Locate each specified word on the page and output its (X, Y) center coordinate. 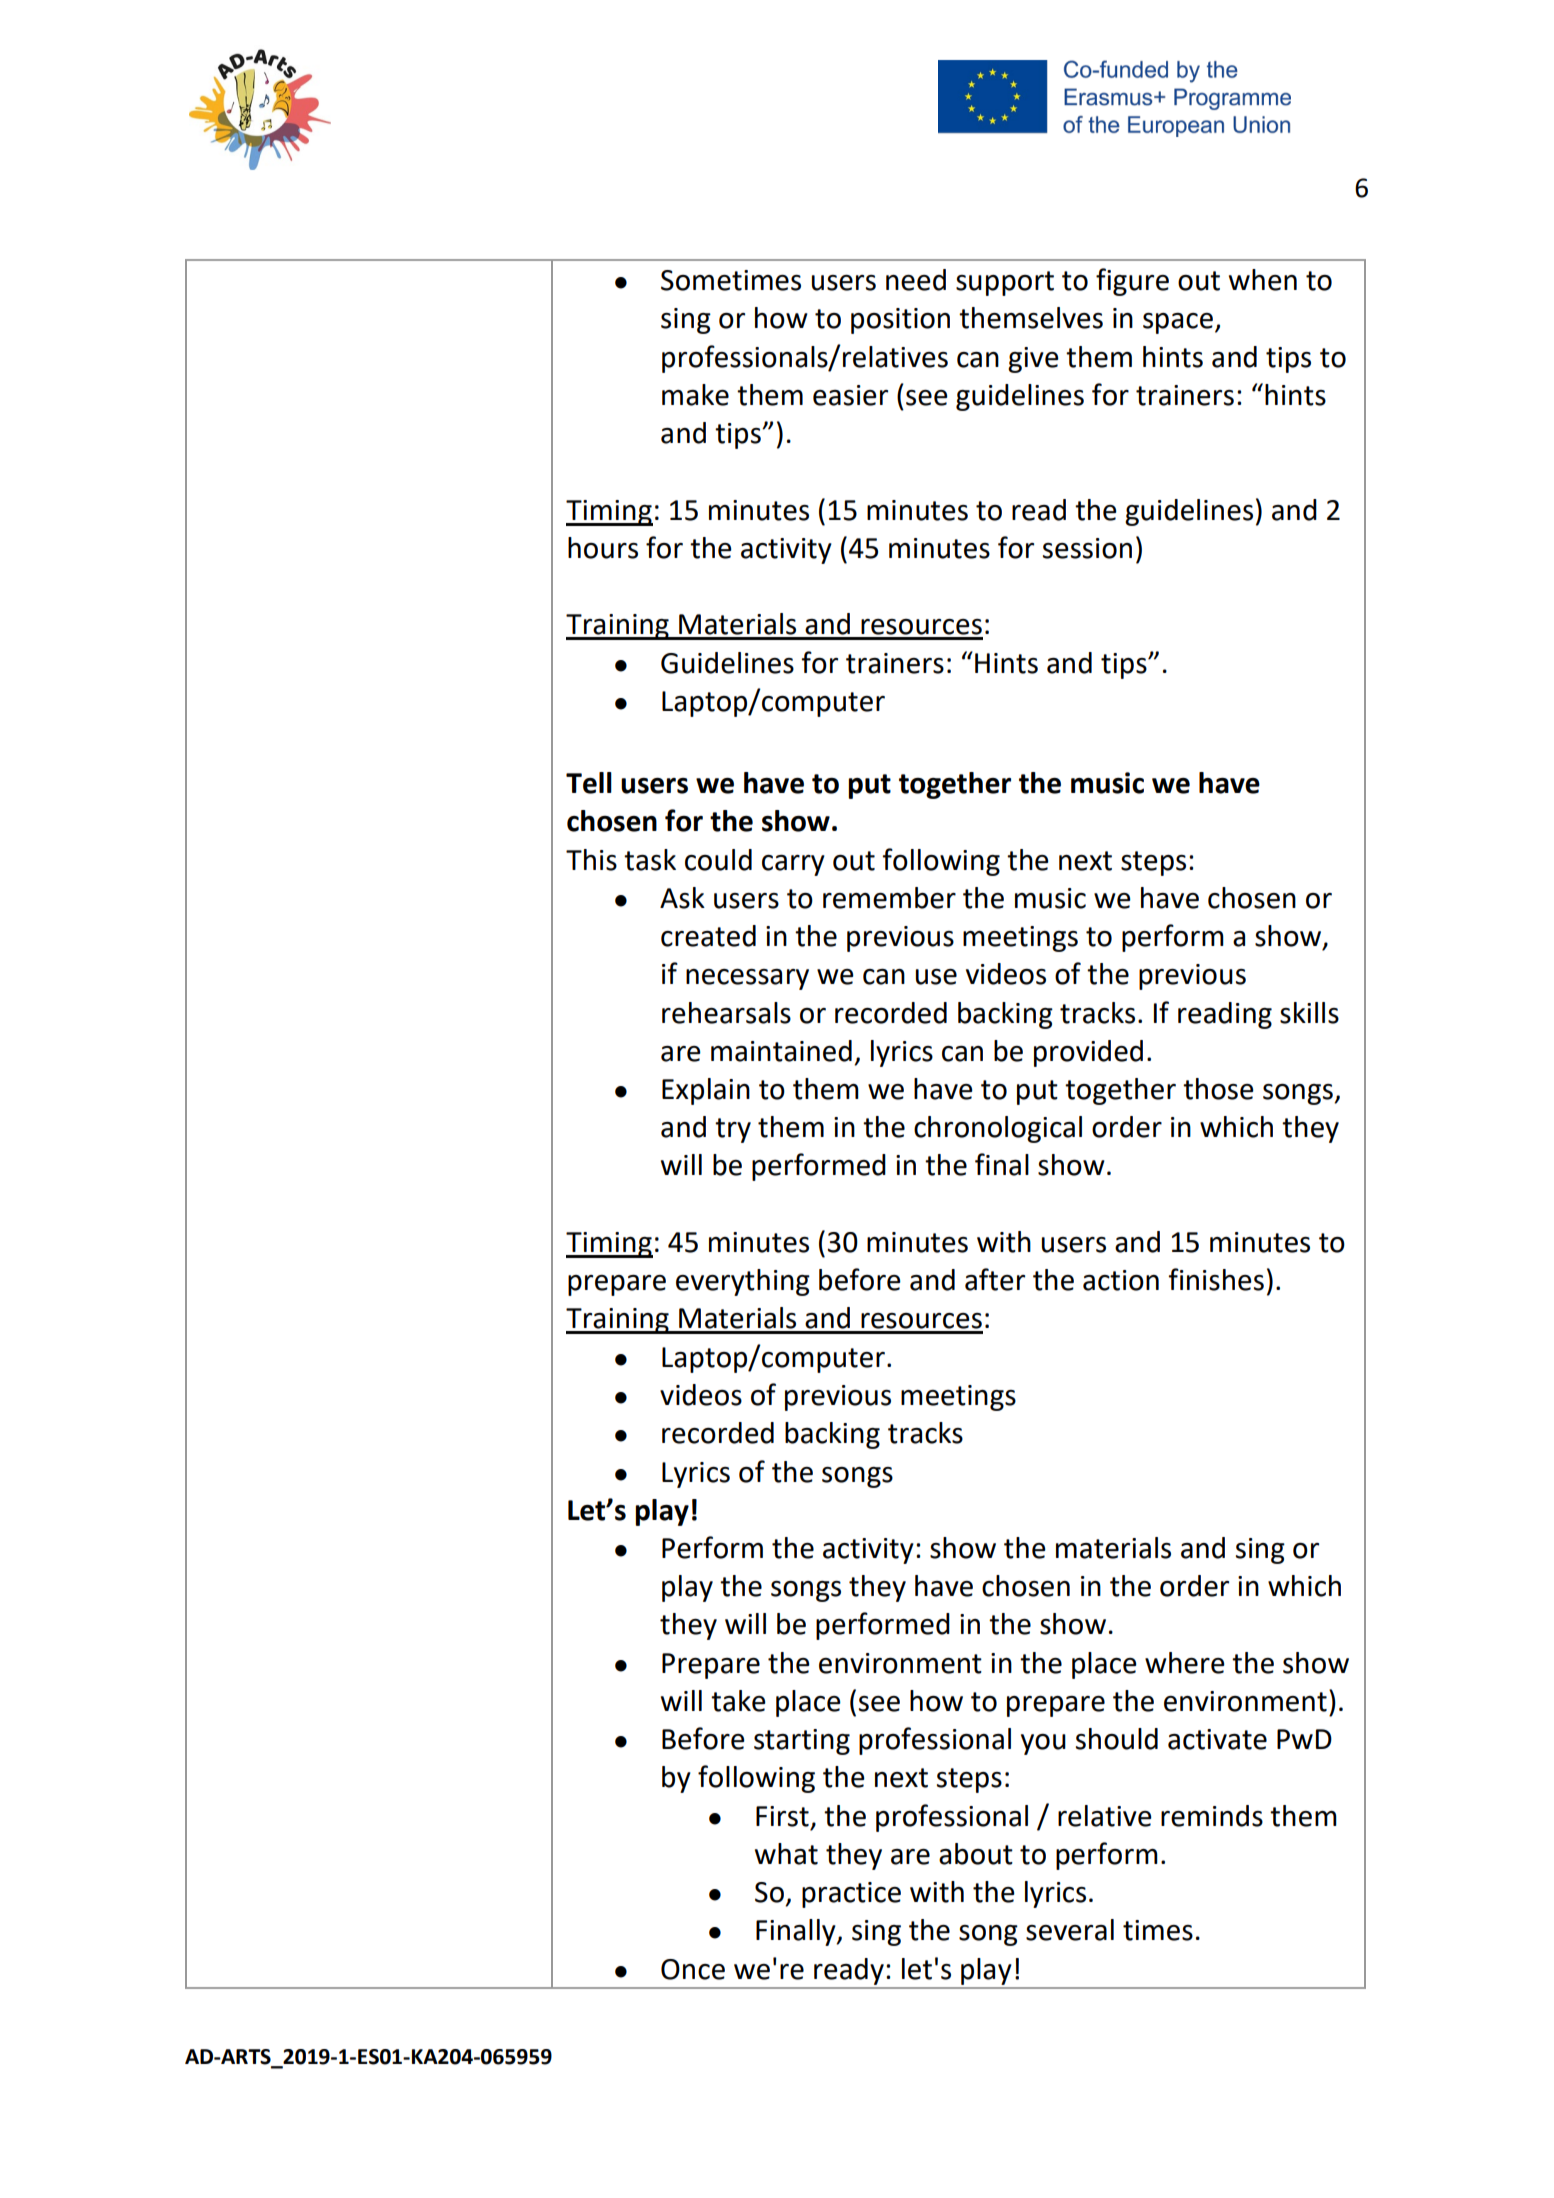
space (1178, 323)
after (995, 1279)
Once (693, 1969)
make (695, 395)
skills (1309, 1013)
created (708, 936)
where (1185, 1663)
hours (603, 548)
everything (743, 1282)
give (1033, 360)
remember (889, 898)
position (900, 321)
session (1087, 548)
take (738, 1701)
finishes (1216, 1279)
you (1043, 1744)
